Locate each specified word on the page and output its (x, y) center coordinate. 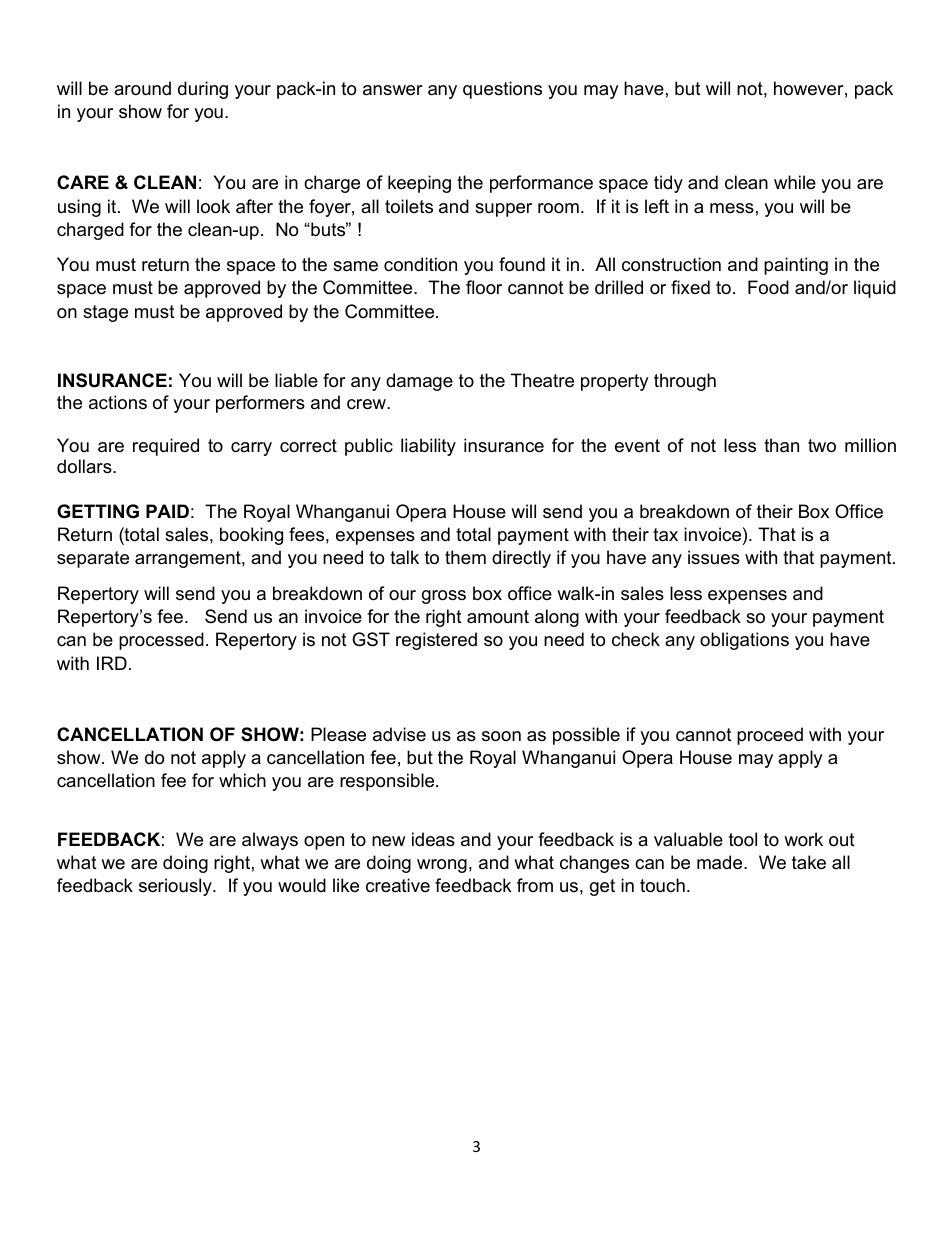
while (795, 182)
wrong (442, 866)
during (203, 90)
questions (502, 90)
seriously (176, 887)
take (809, 862)
